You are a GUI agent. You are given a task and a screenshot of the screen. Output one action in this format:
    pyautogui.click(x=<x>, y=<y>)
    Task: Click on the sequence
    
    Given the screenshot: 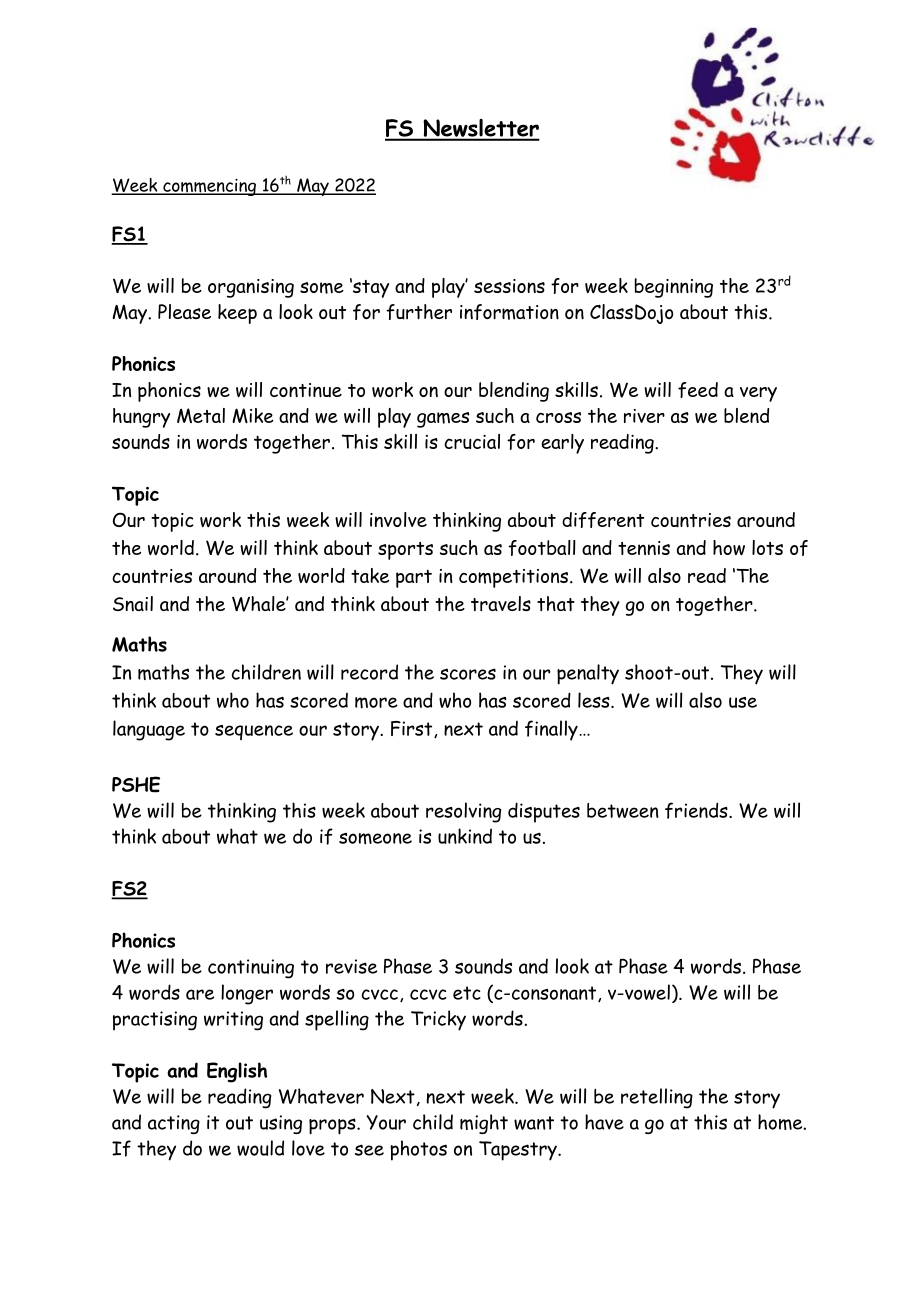 What is the action you would take?
    pyautogui.click(x=254, y=732)
